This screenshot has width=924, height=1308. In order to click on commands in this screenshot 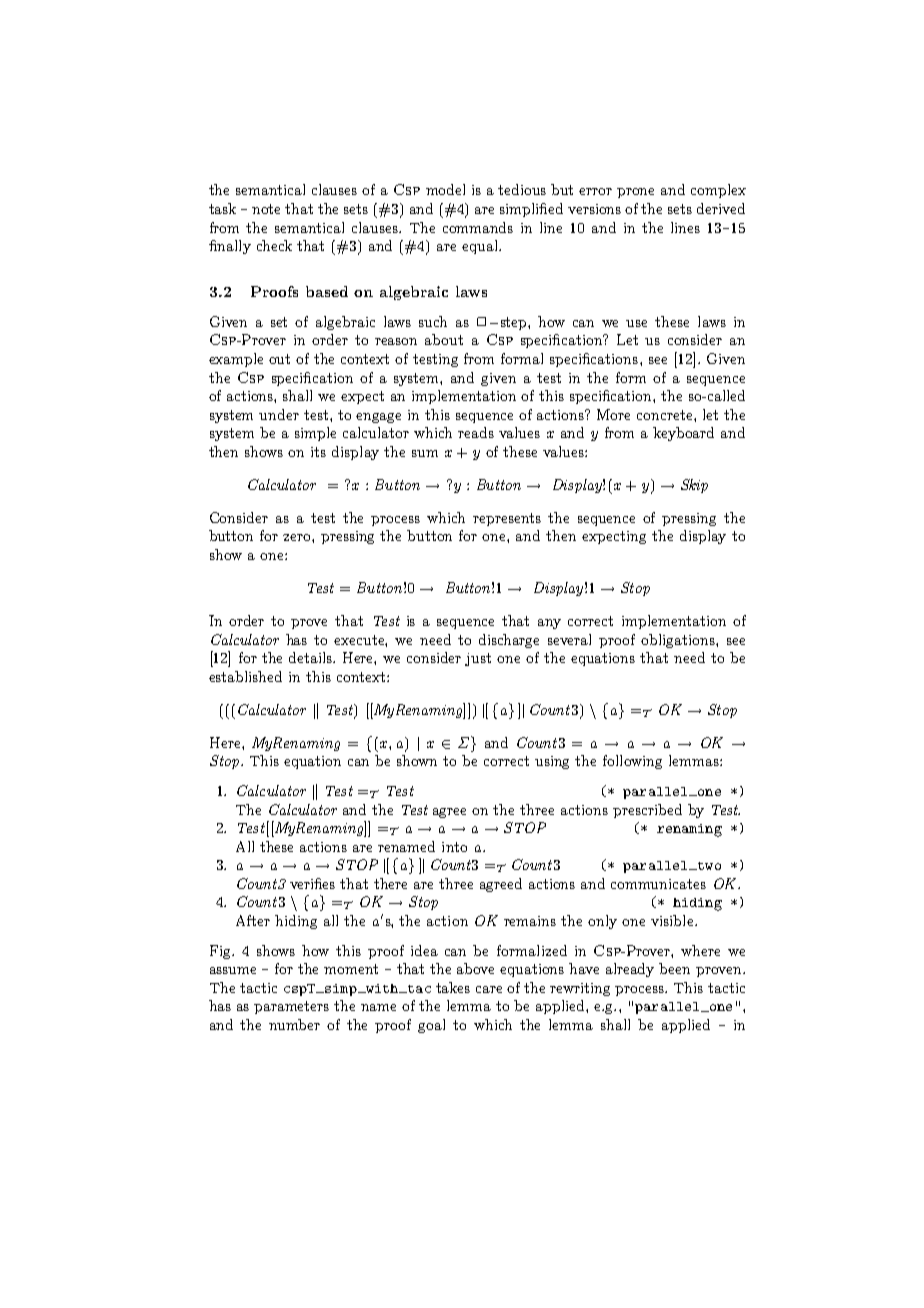, I will do `click(478, 227)`.
